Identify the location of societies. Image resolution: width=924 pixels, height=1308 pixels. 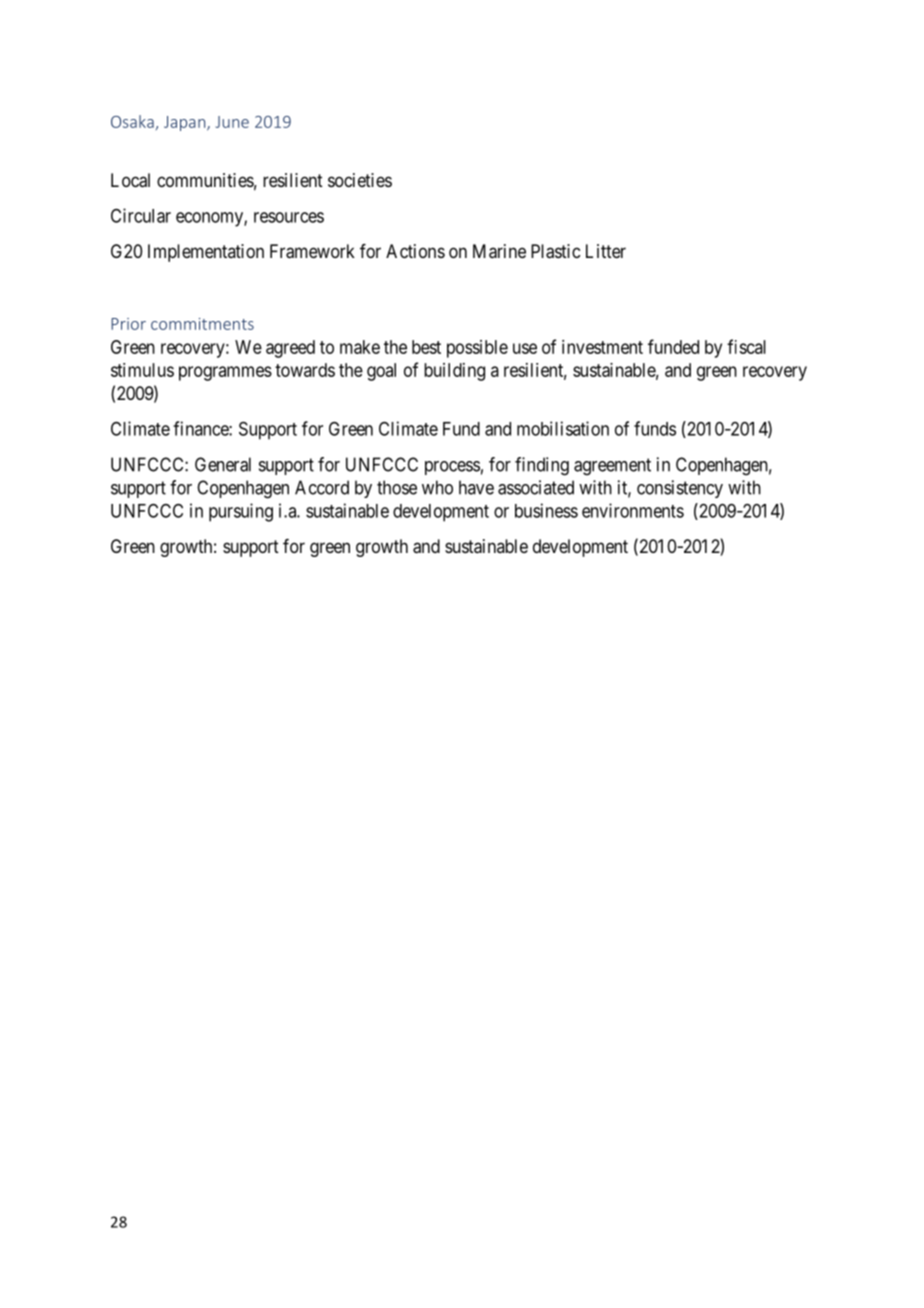
(360, 180).
